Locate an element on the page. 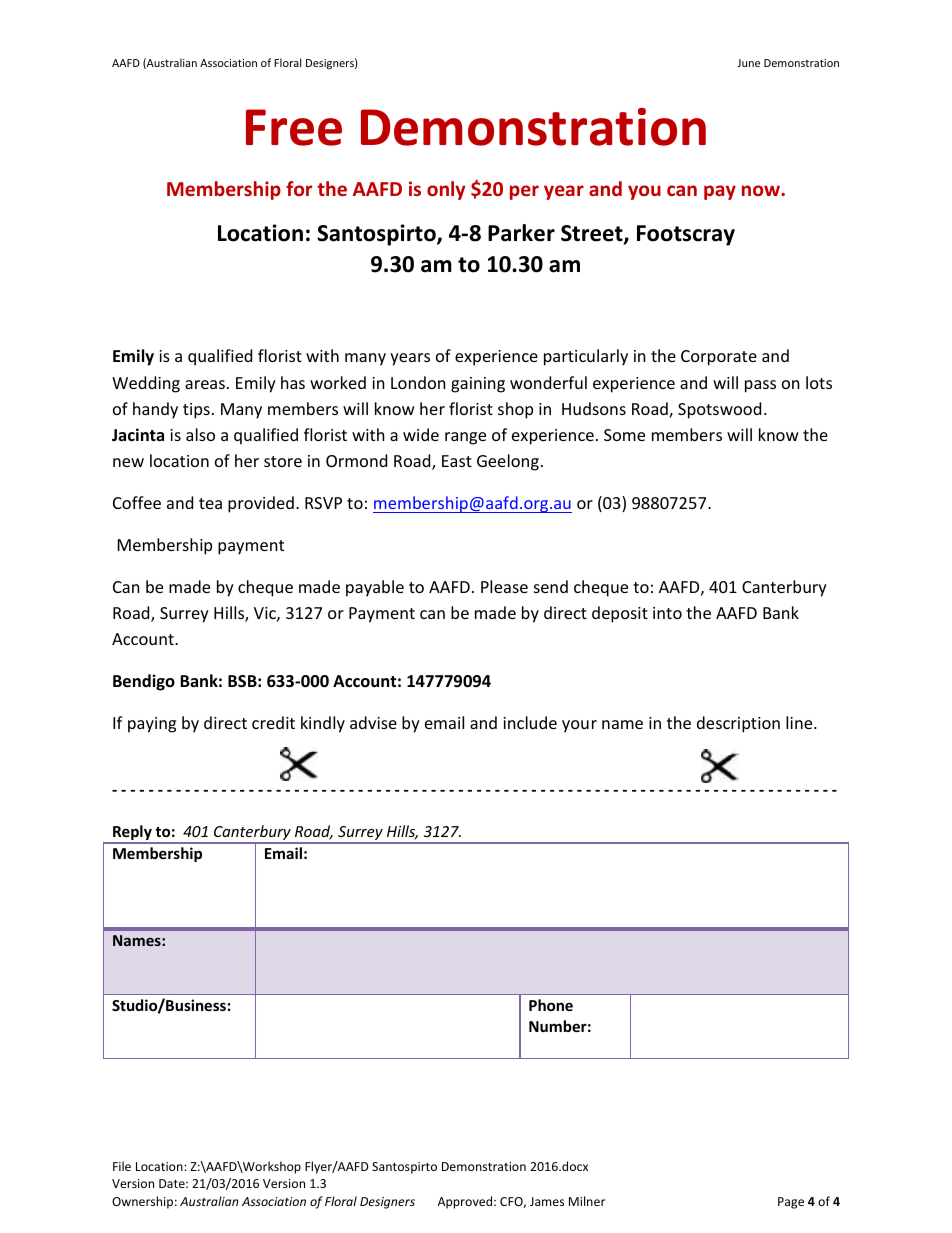 The image size is (952, 1233). June is located at coordinates (748, 63).
